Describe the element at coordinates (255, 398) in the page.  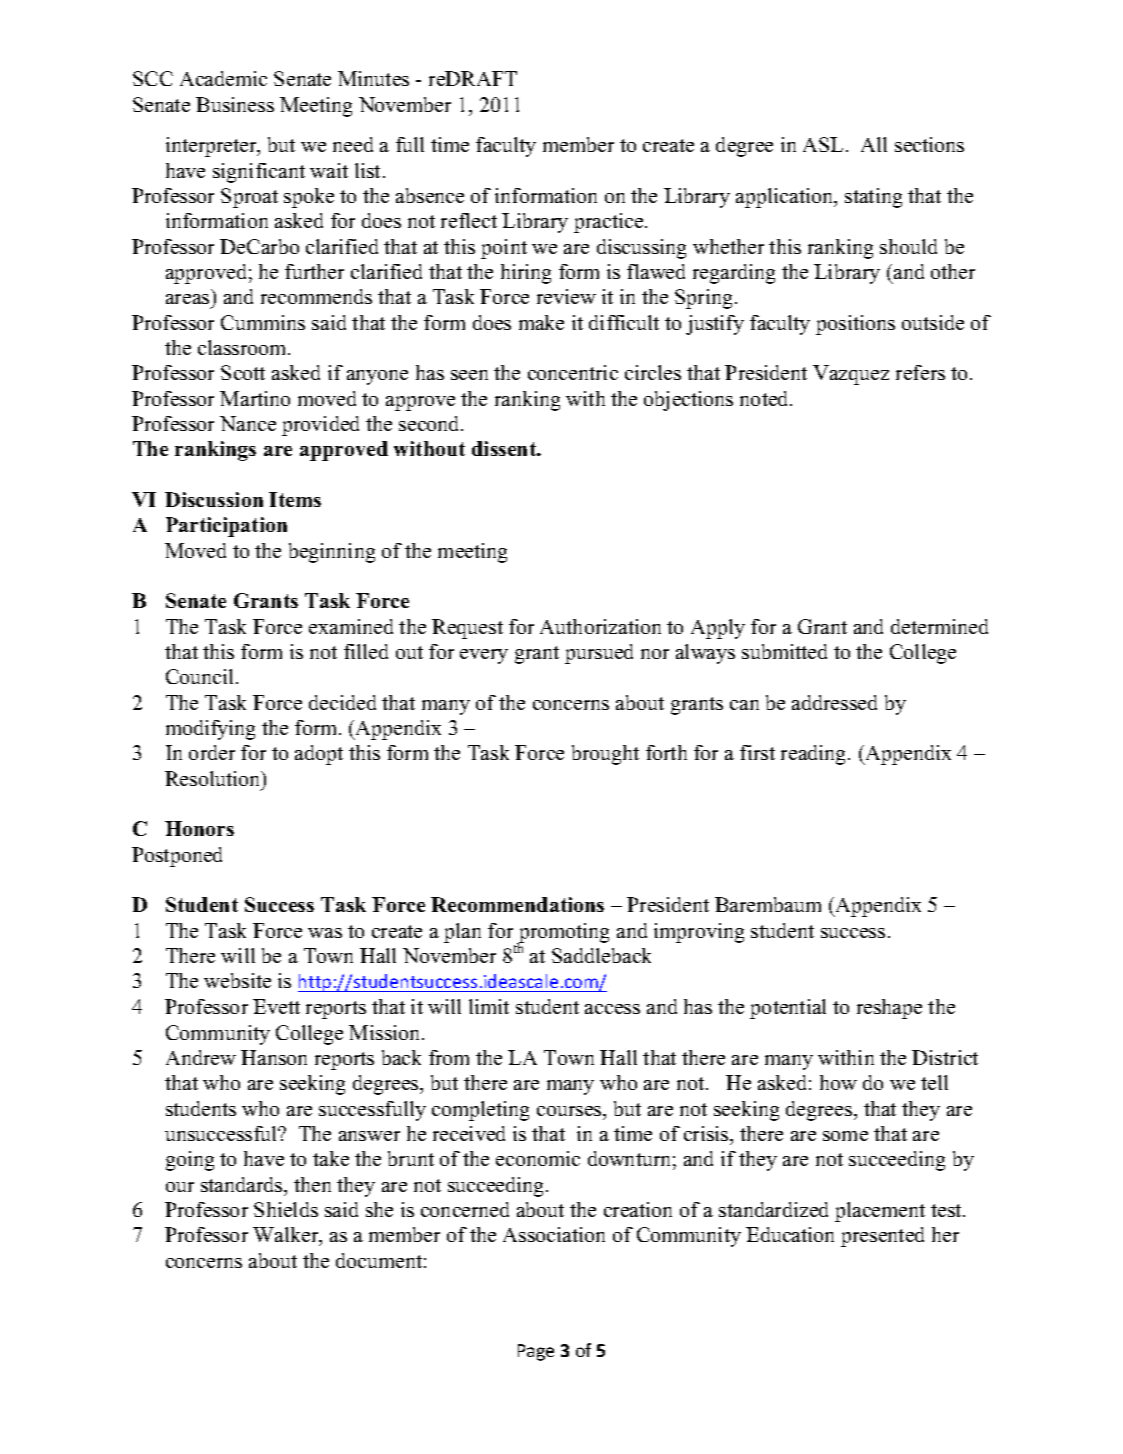
I see `Martino` at that location.
